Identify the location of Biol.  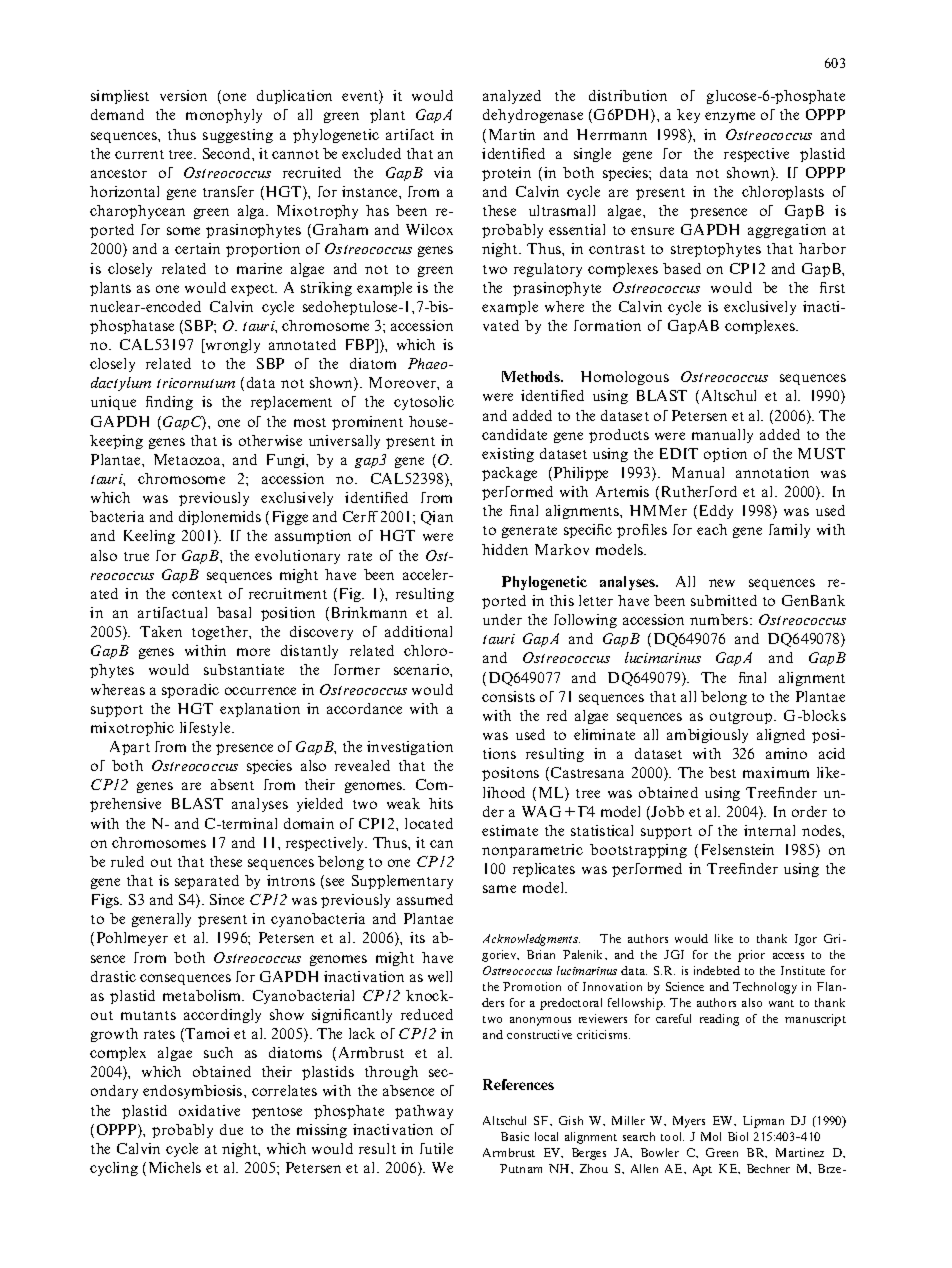
(738, 1136).
